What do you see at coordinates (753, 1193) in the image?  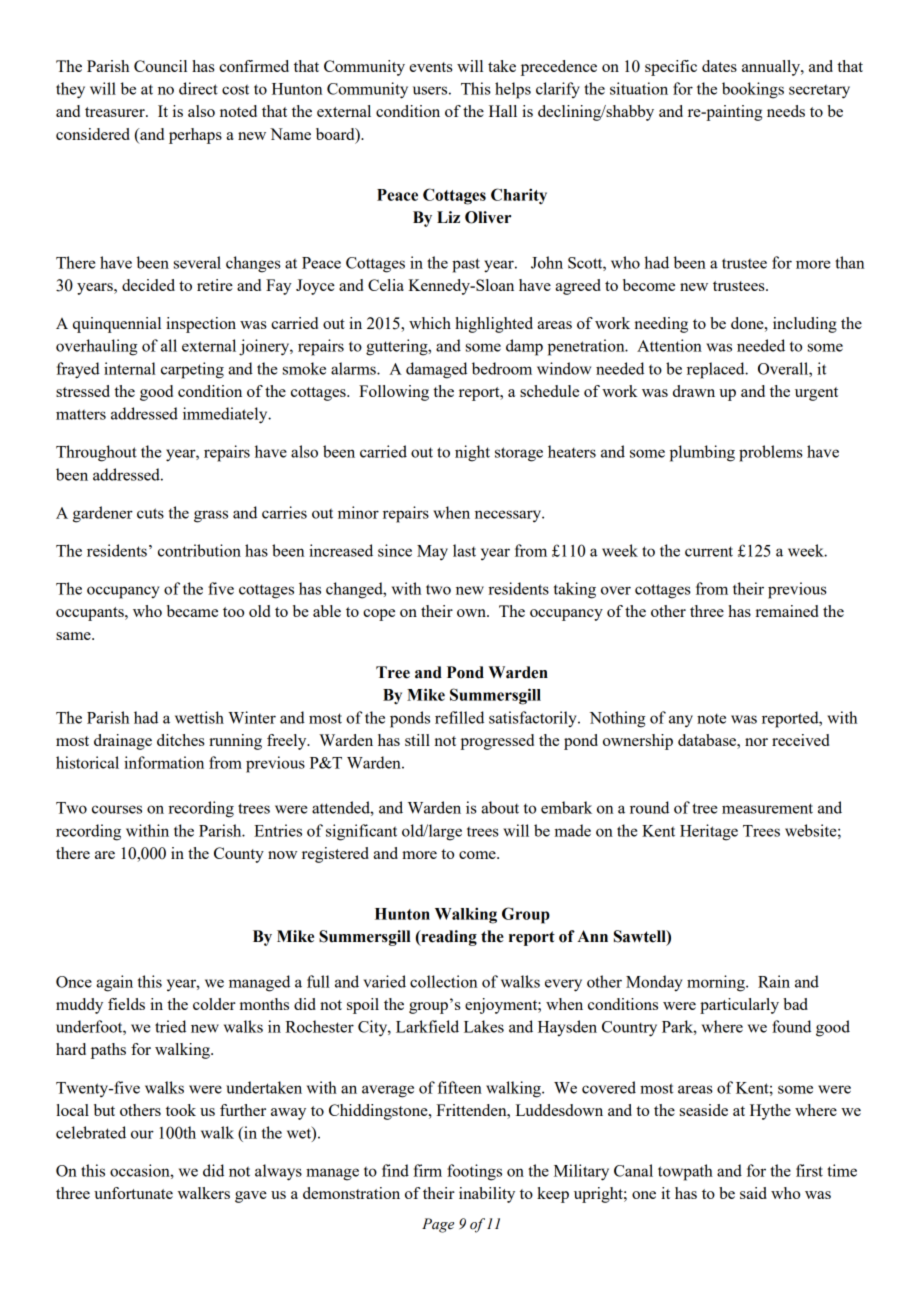 I see `said` at bounding box center [753, 1193].
